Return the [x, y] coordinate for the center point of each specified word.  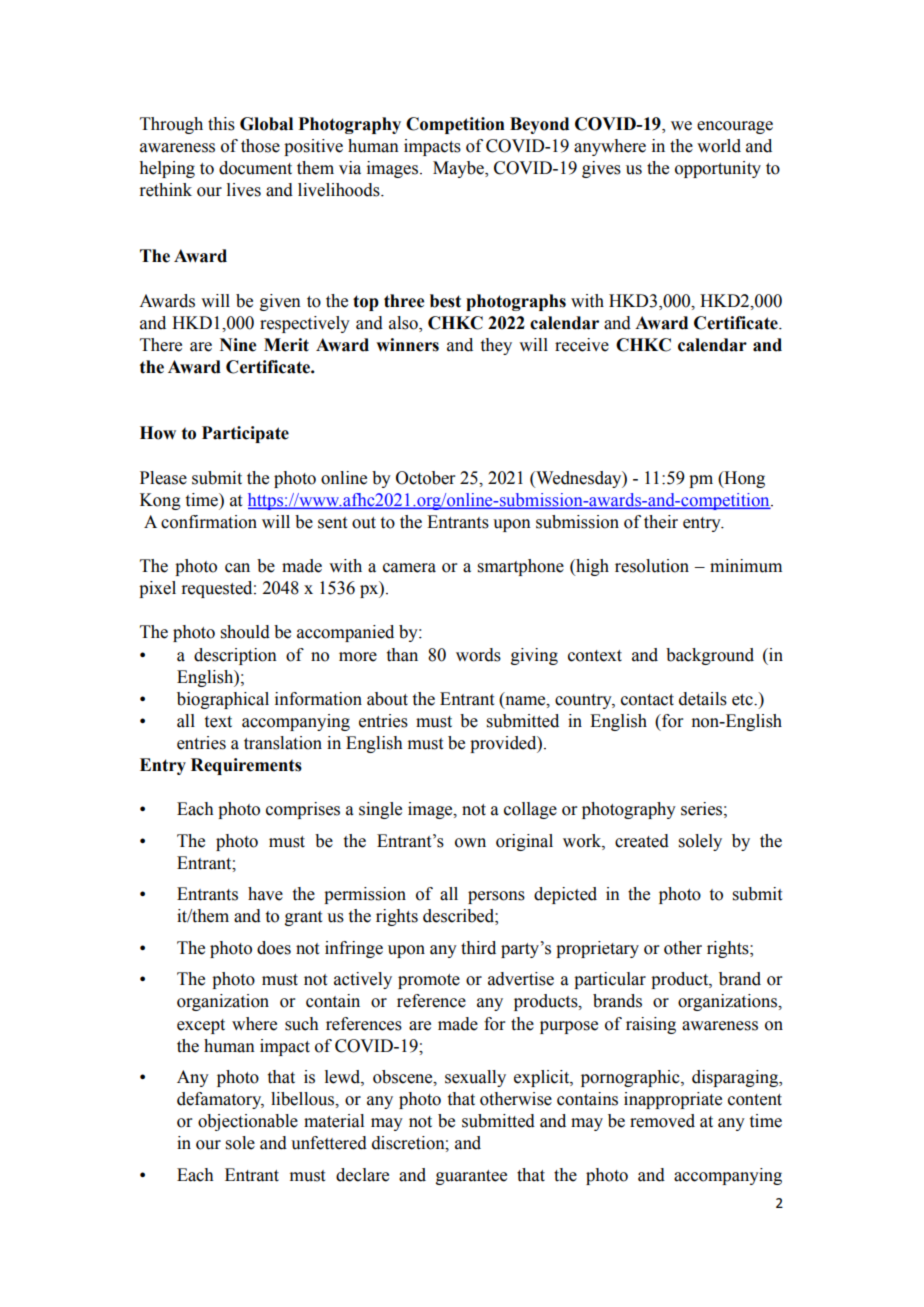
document [255, 168]
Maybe [459, 169]
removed [662, 1121]
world [719, 146]
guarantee [471, 1177]
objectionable [248, 1122]
